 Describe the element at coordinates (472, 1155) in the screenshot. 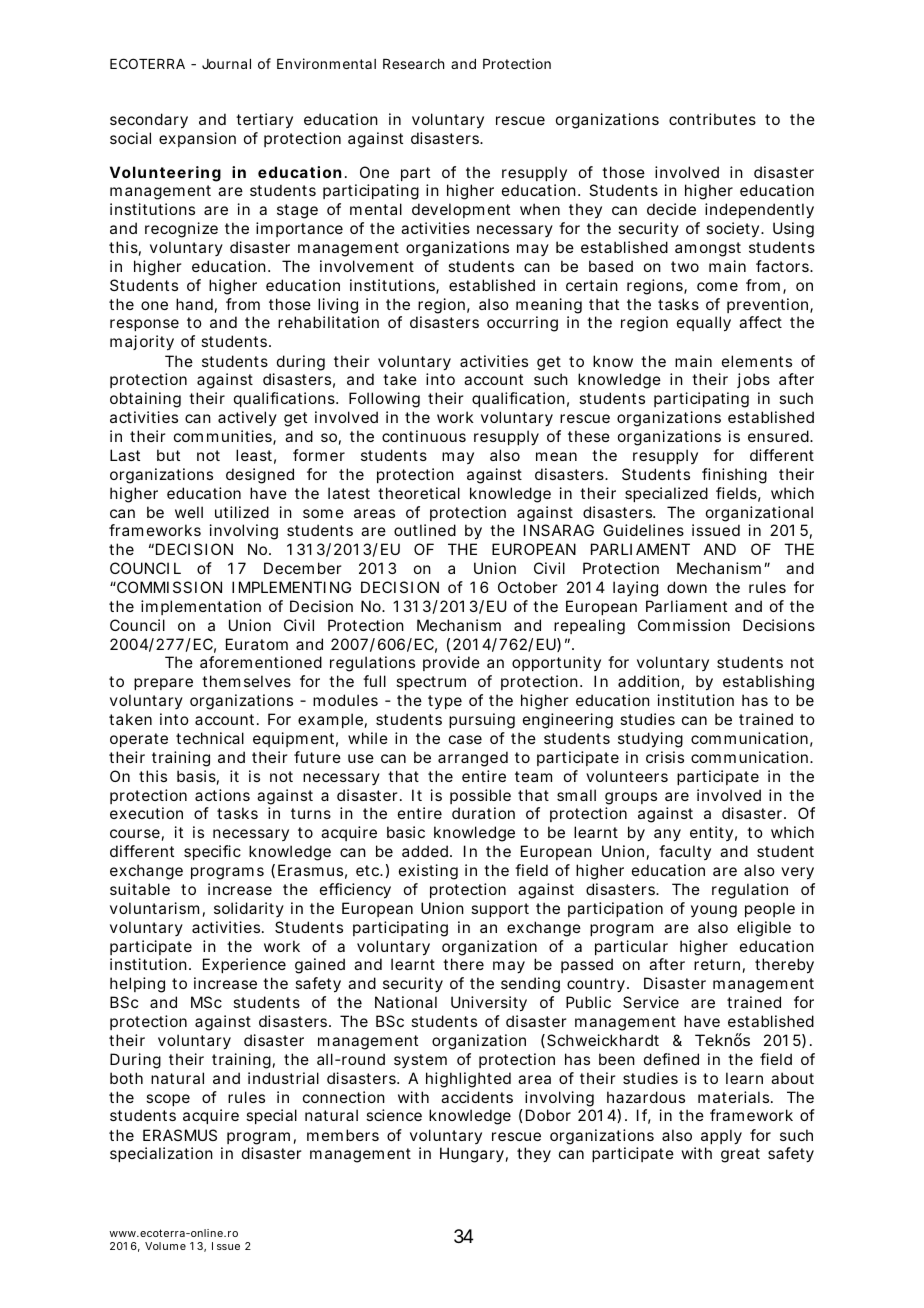

I see `Hungary` at that location.
